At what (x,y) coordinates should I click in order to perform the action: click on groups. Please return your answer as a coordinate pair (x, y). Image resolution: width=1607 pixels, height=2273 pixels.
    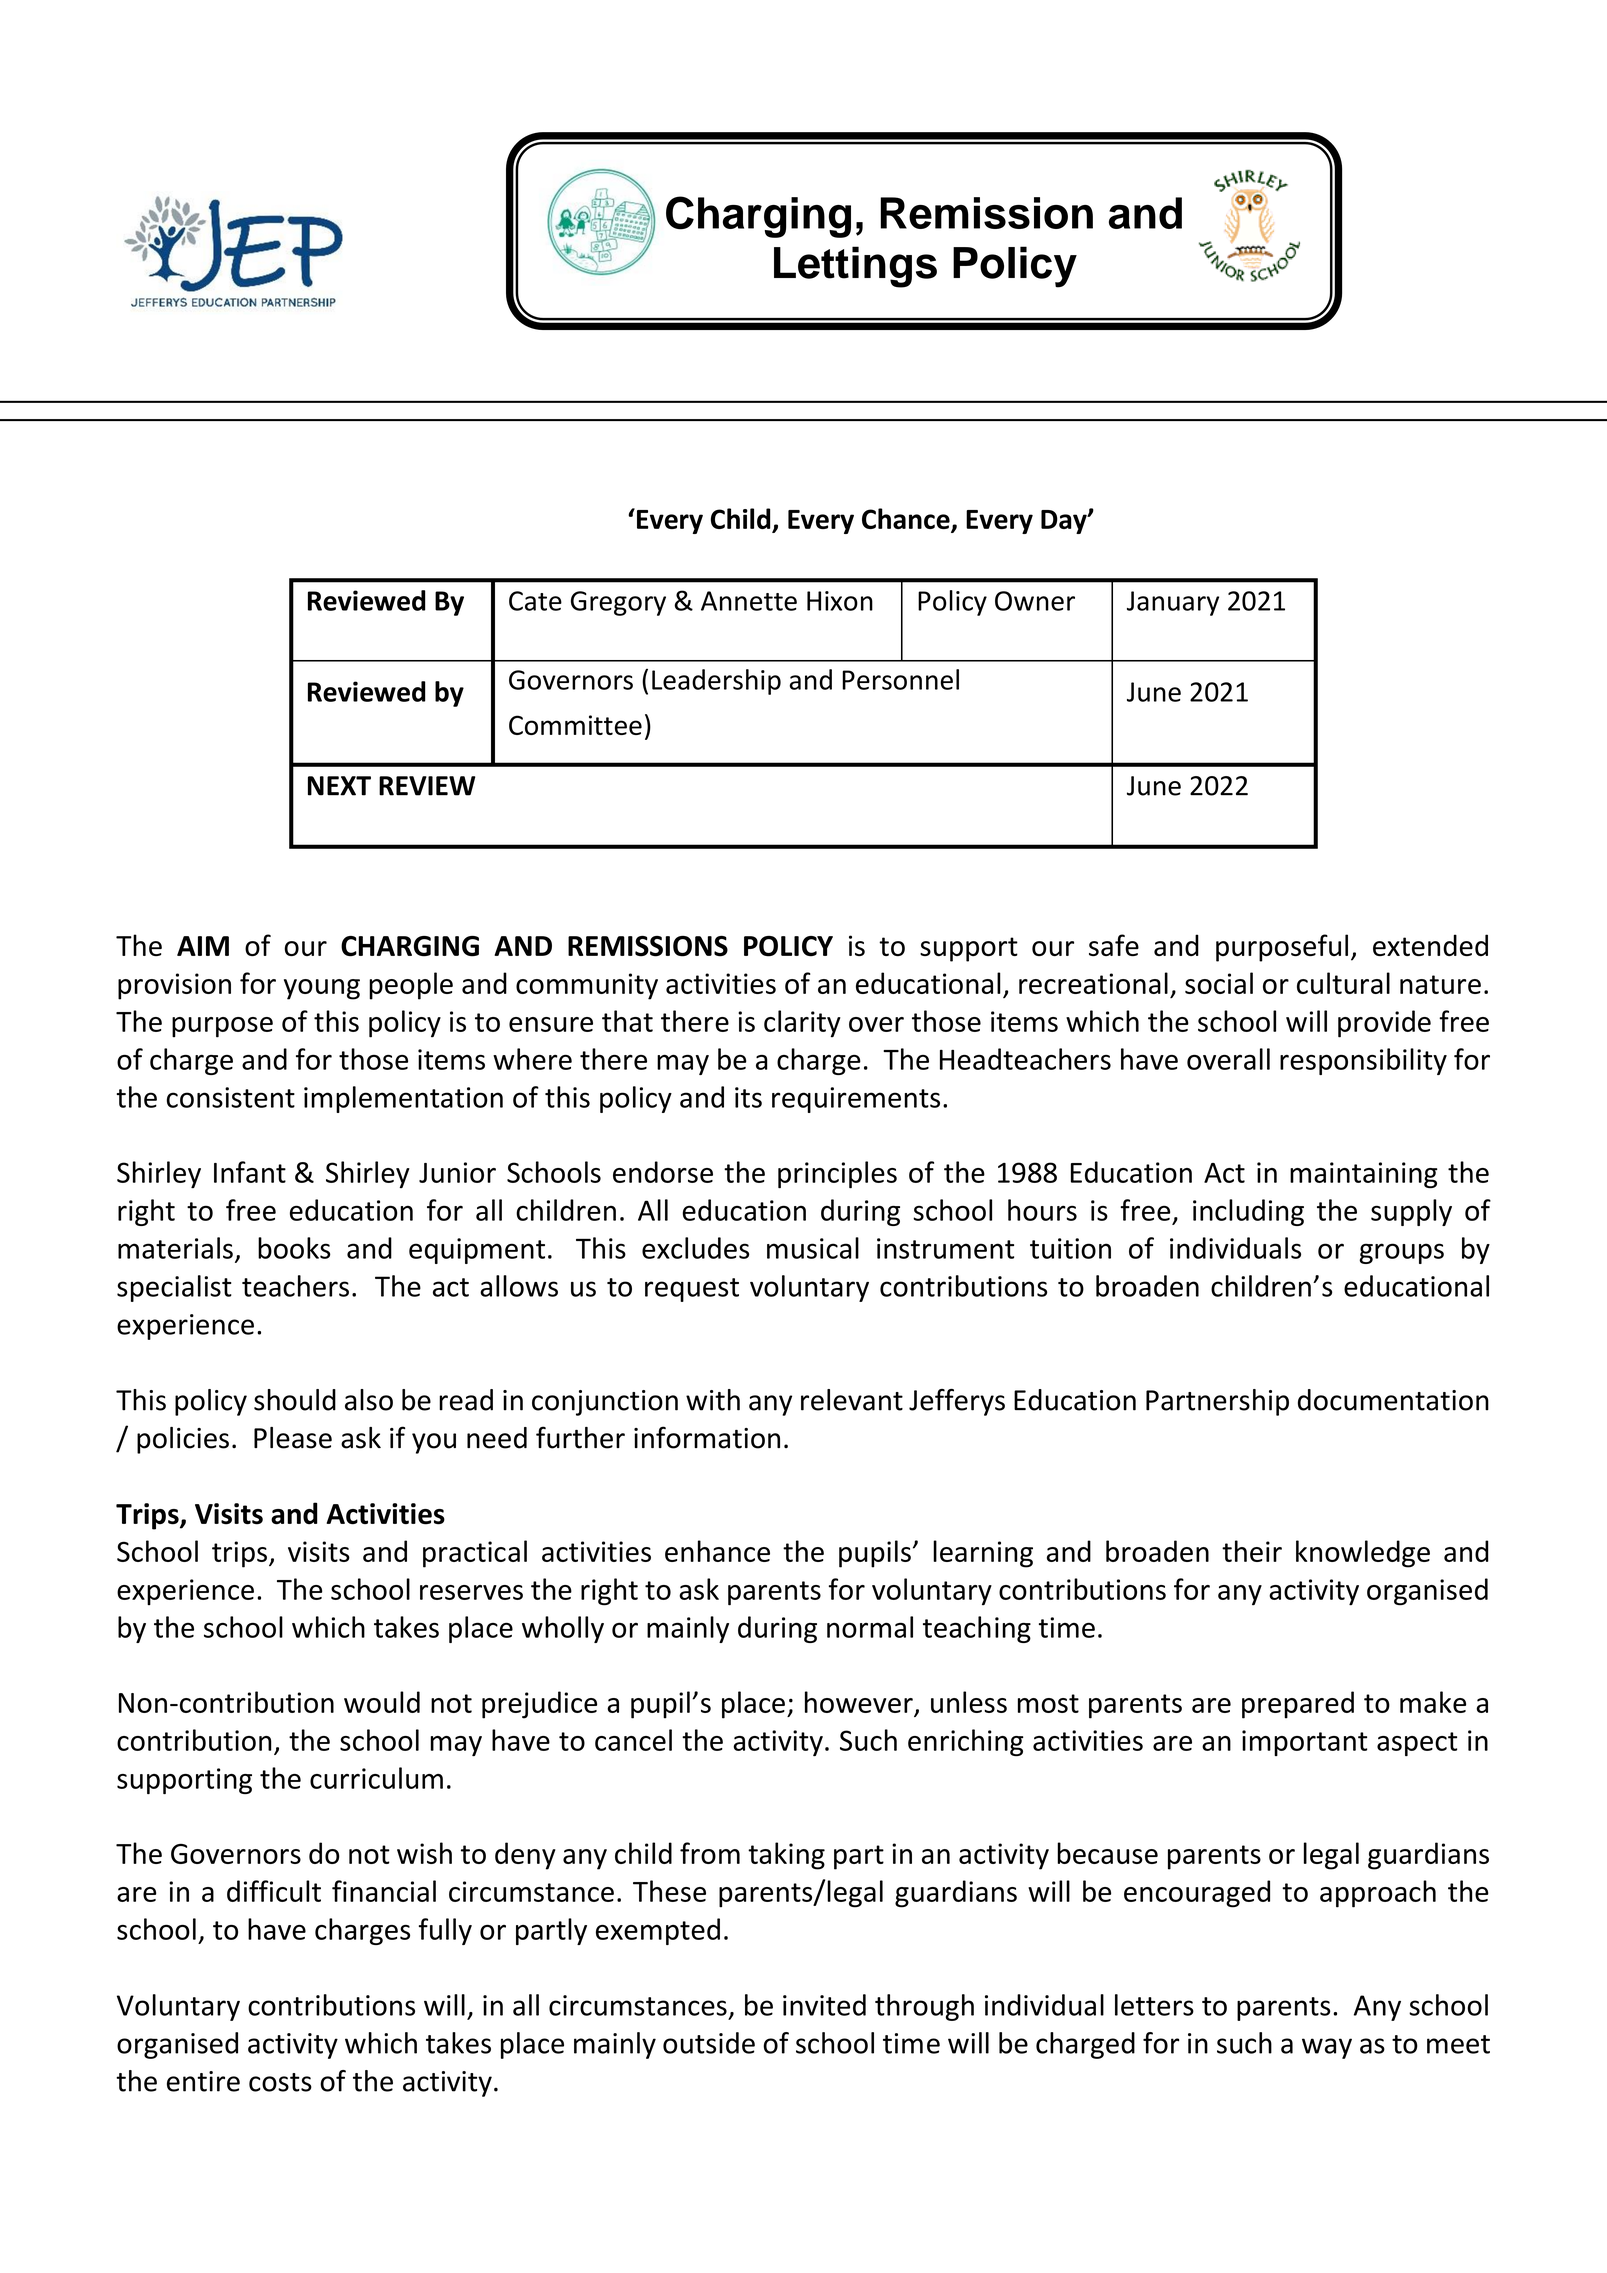
    Looking at the image, I should click on (1401, 1253).
